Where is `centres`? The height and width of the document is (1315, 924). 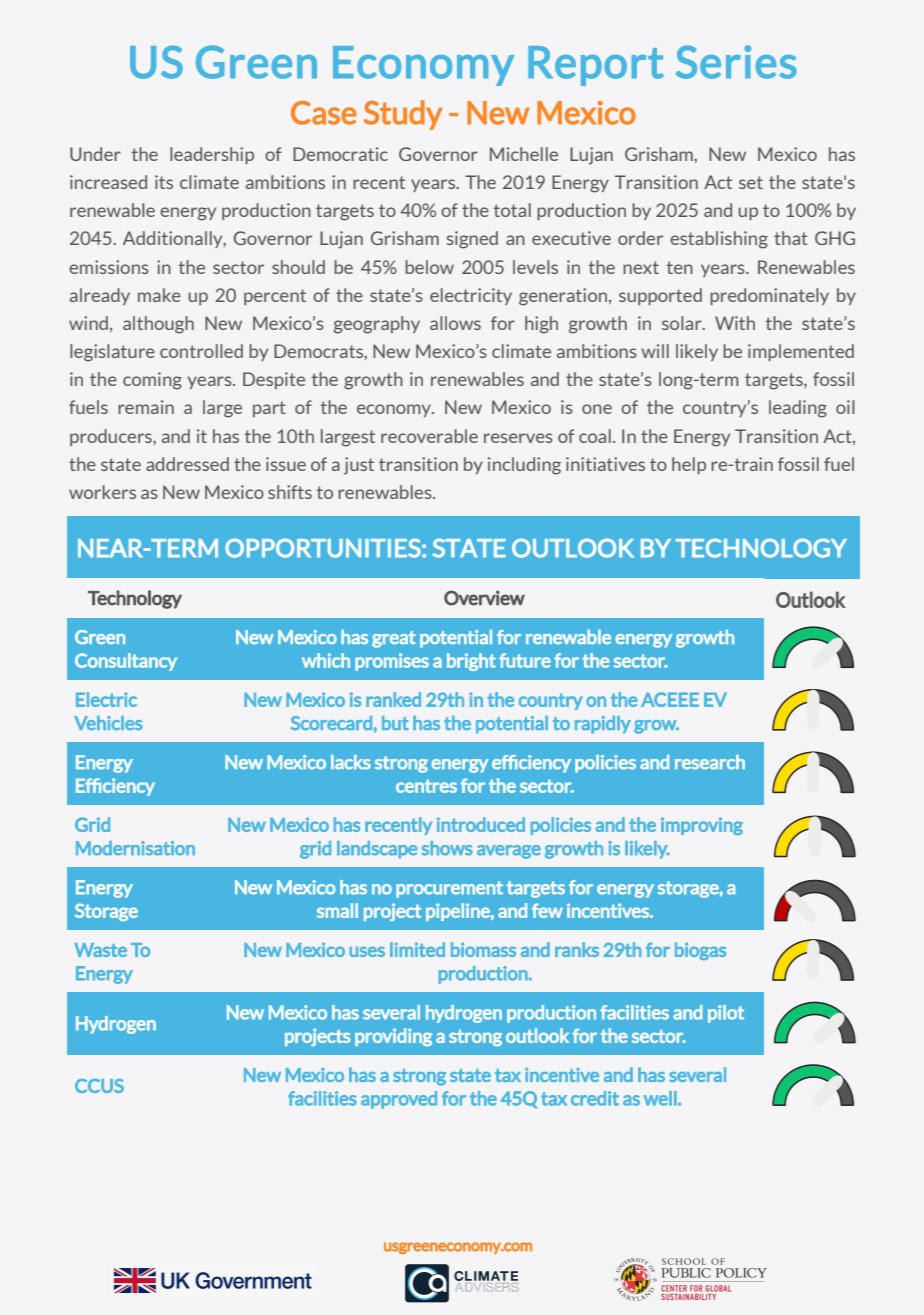 centres is located at coordinates (426, 786).
